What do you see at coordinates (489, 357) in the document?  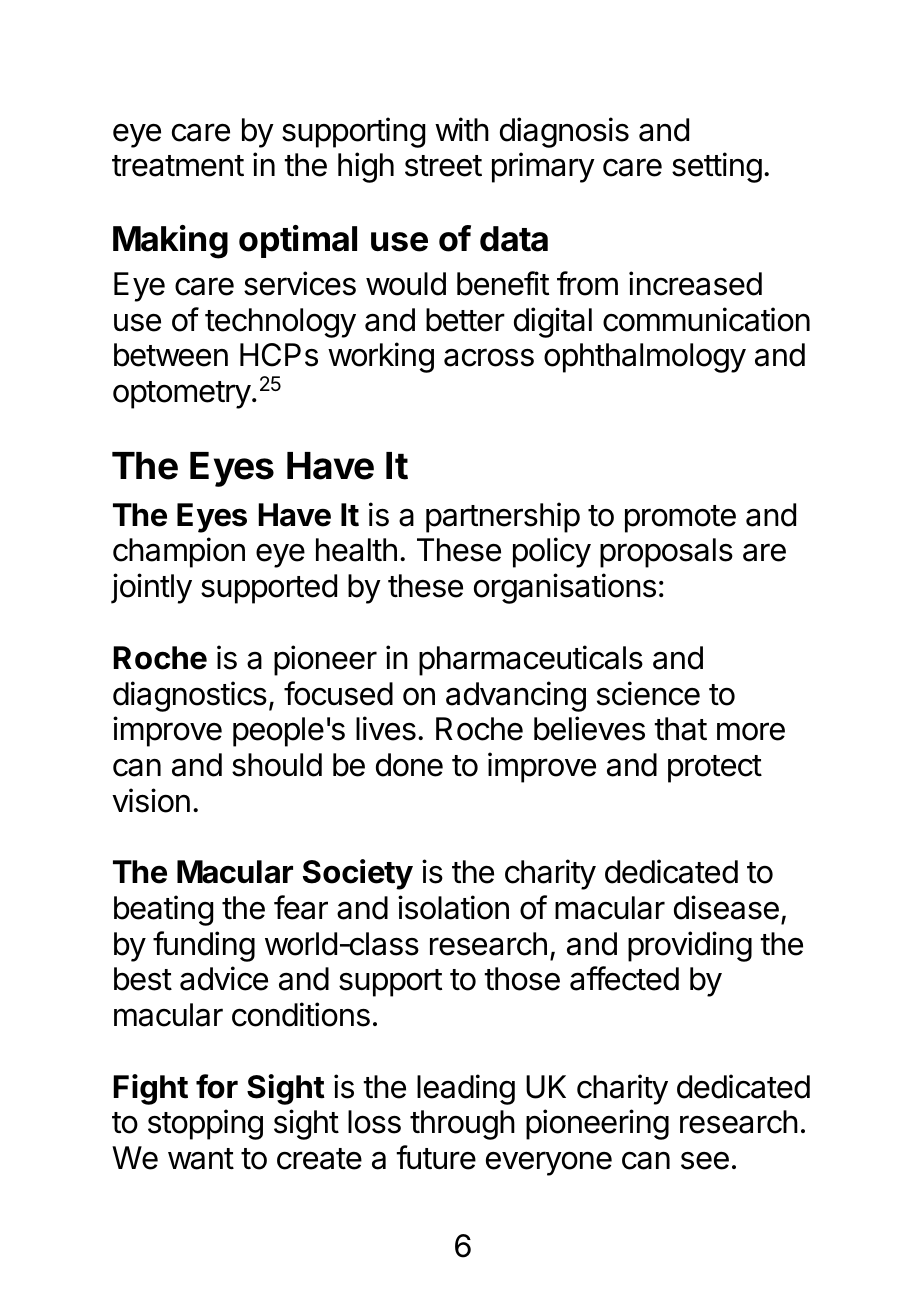 I see `across` at bounding box center [489, 357].
